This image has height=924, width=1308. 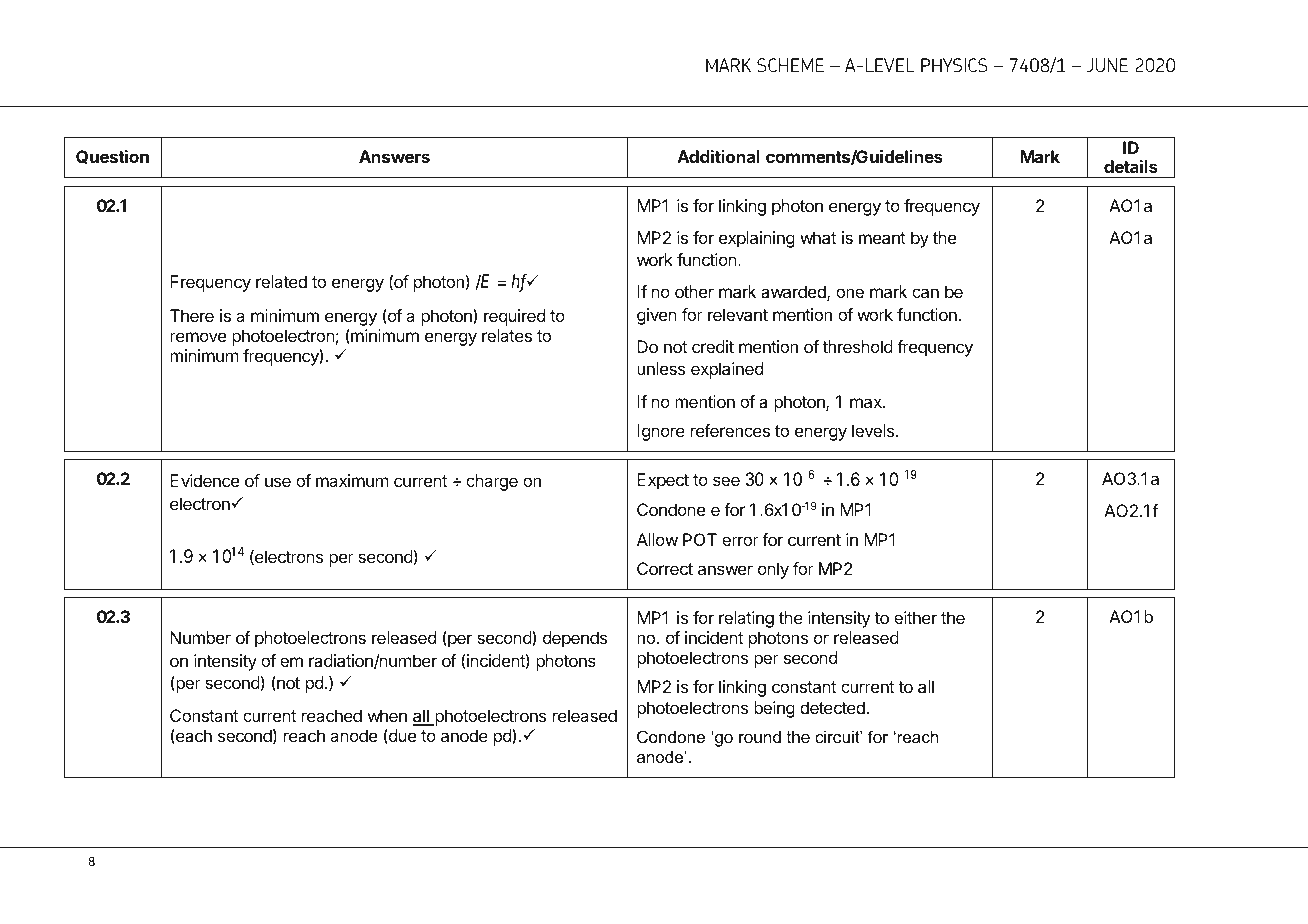 I want to click on Question, so click(x=112, y=157).
